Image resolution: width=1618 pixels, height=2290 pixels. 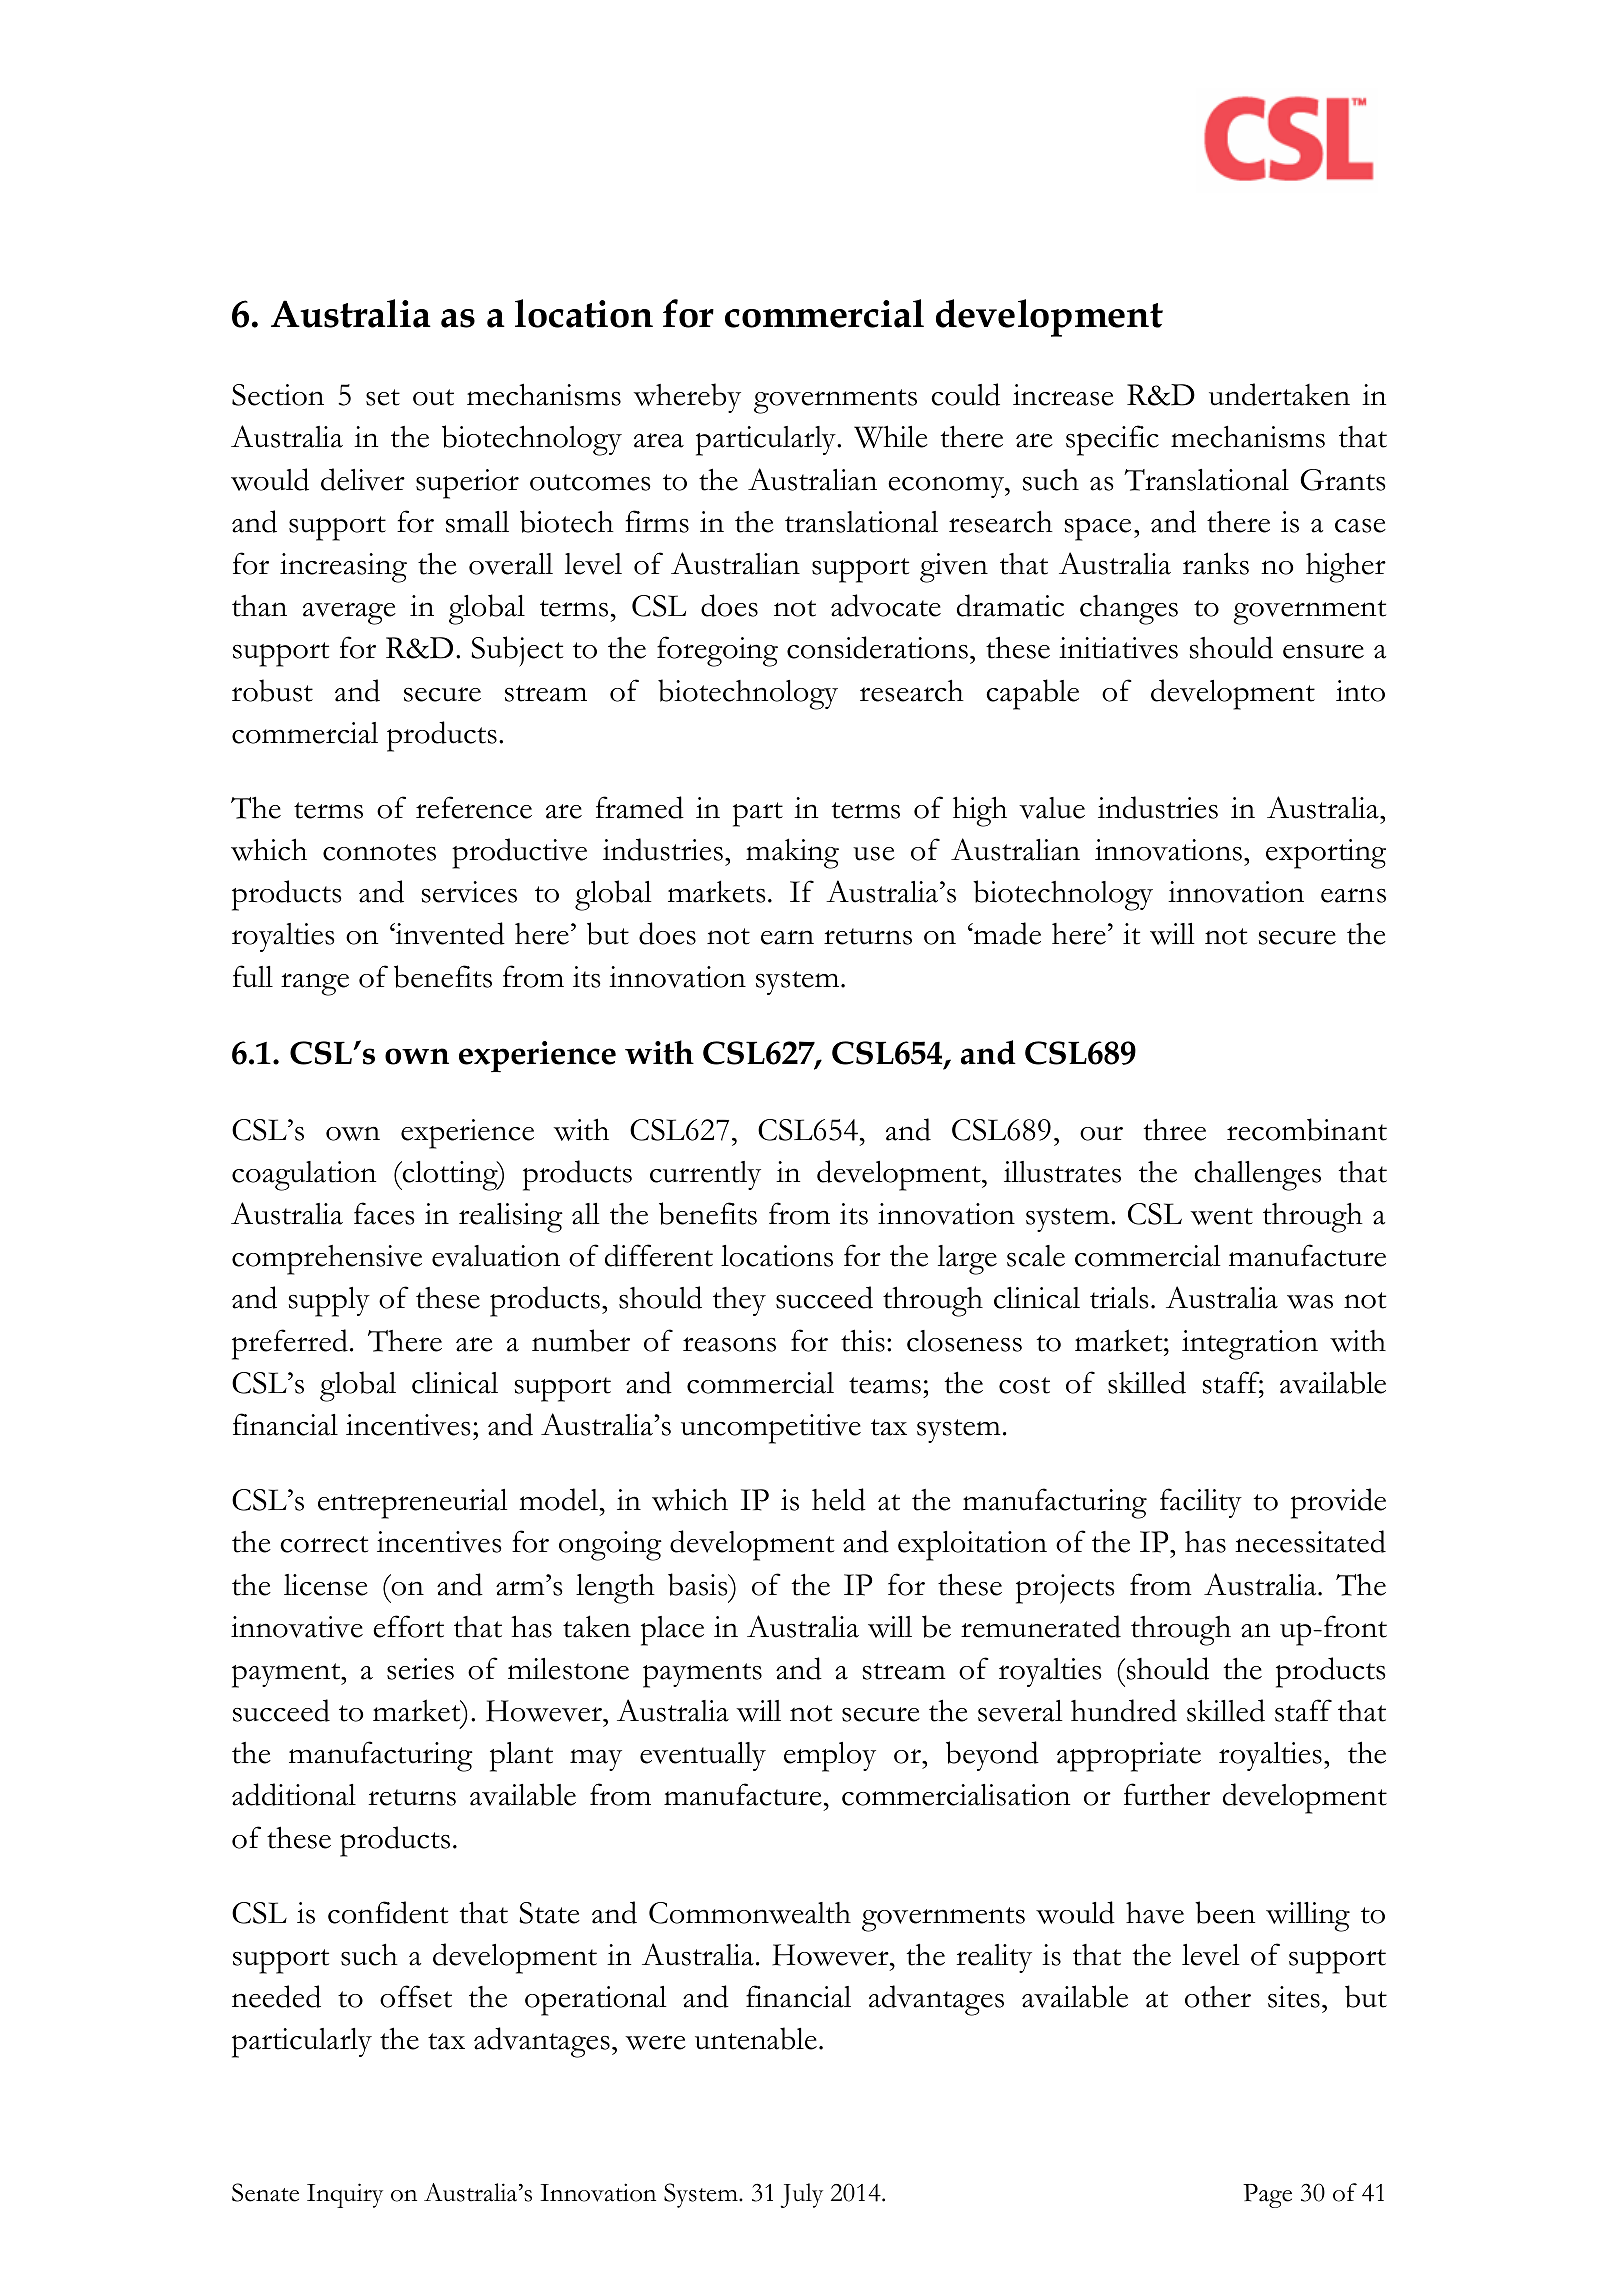 I want to click on exporting, so click(x=1326, y=854).
